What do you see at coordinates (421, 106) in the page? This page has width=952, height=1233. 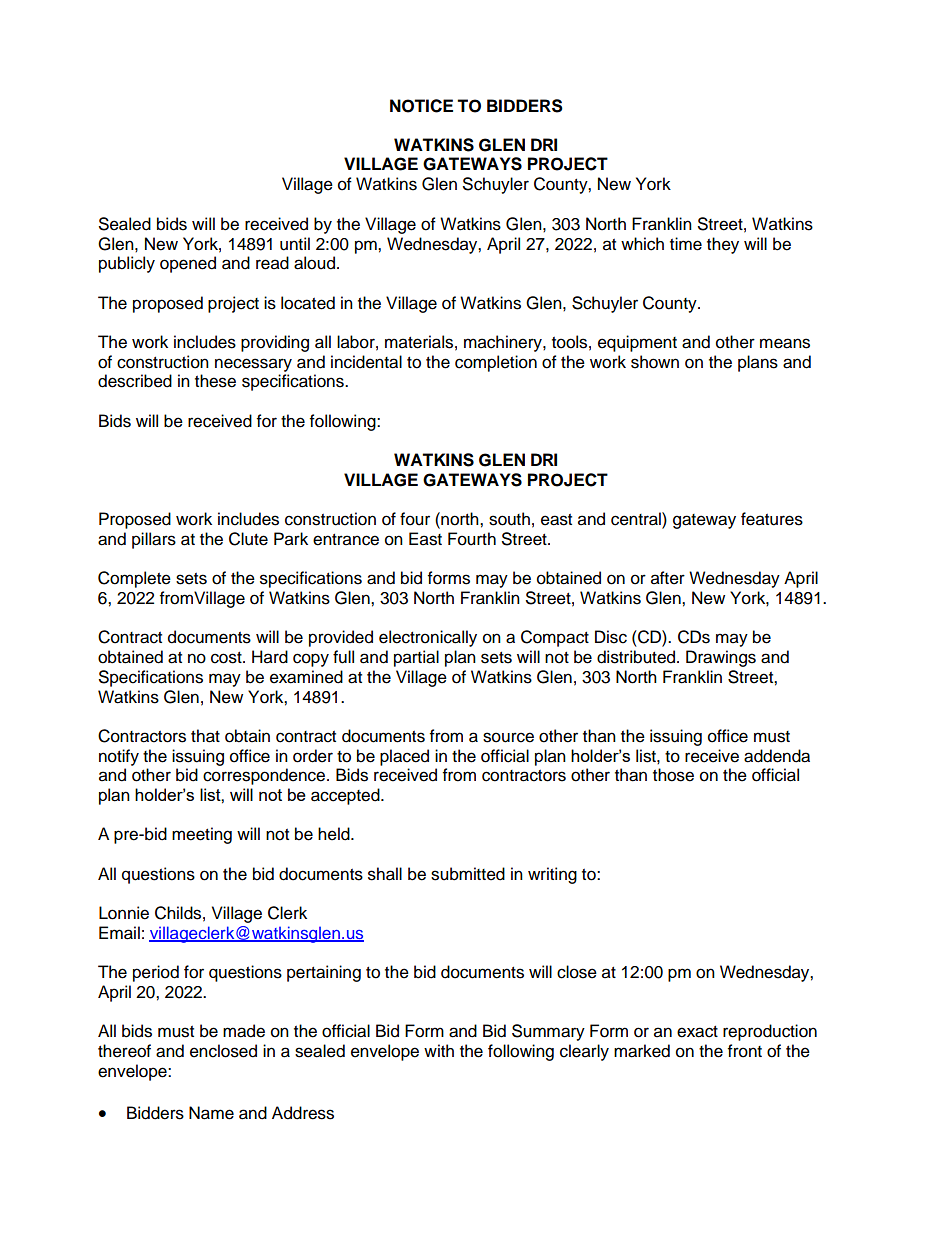 I see `NOTICE` at bounding box center [421, 106].
